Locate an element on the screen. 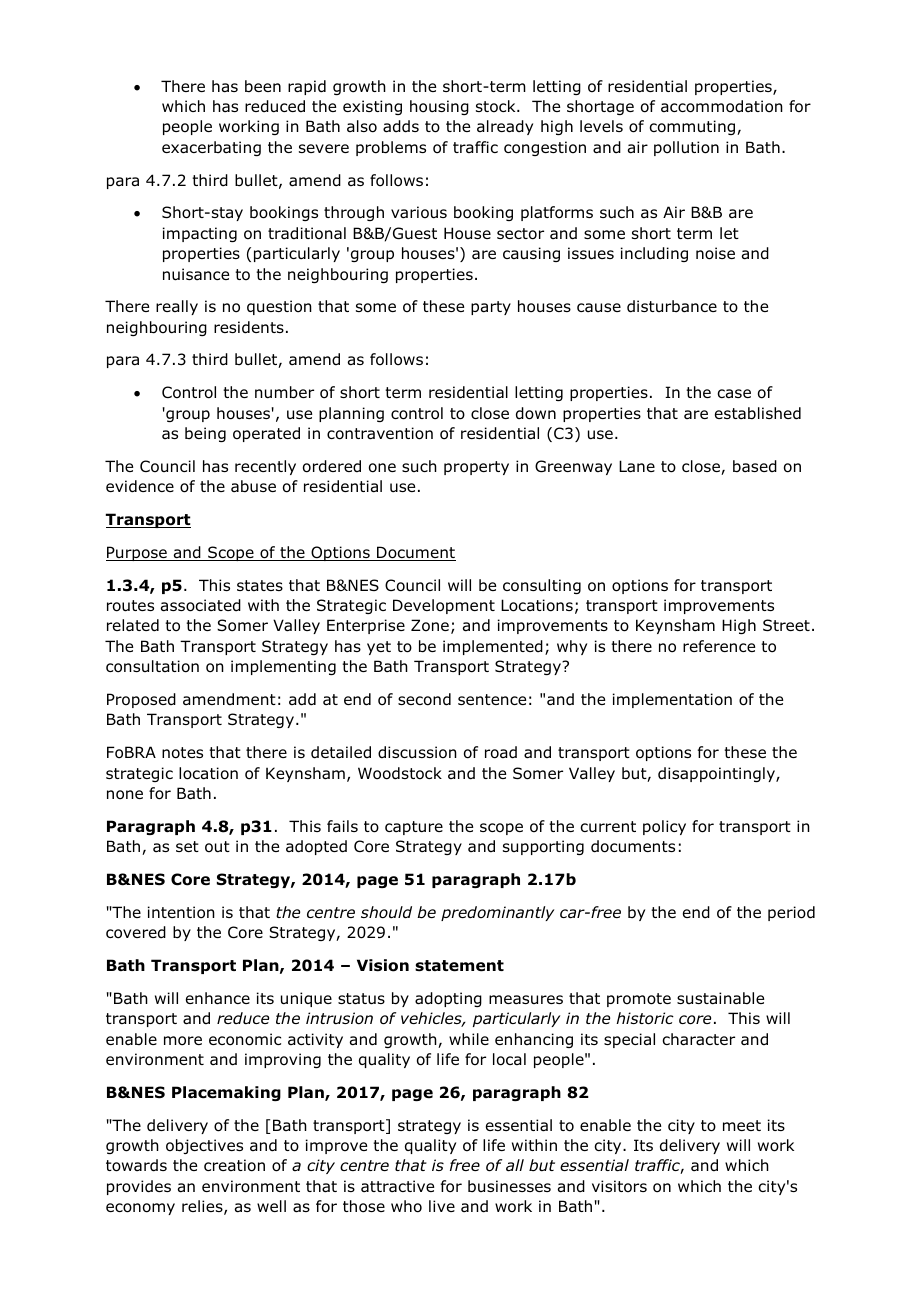  creation is located at coordinates (234, 1165).
